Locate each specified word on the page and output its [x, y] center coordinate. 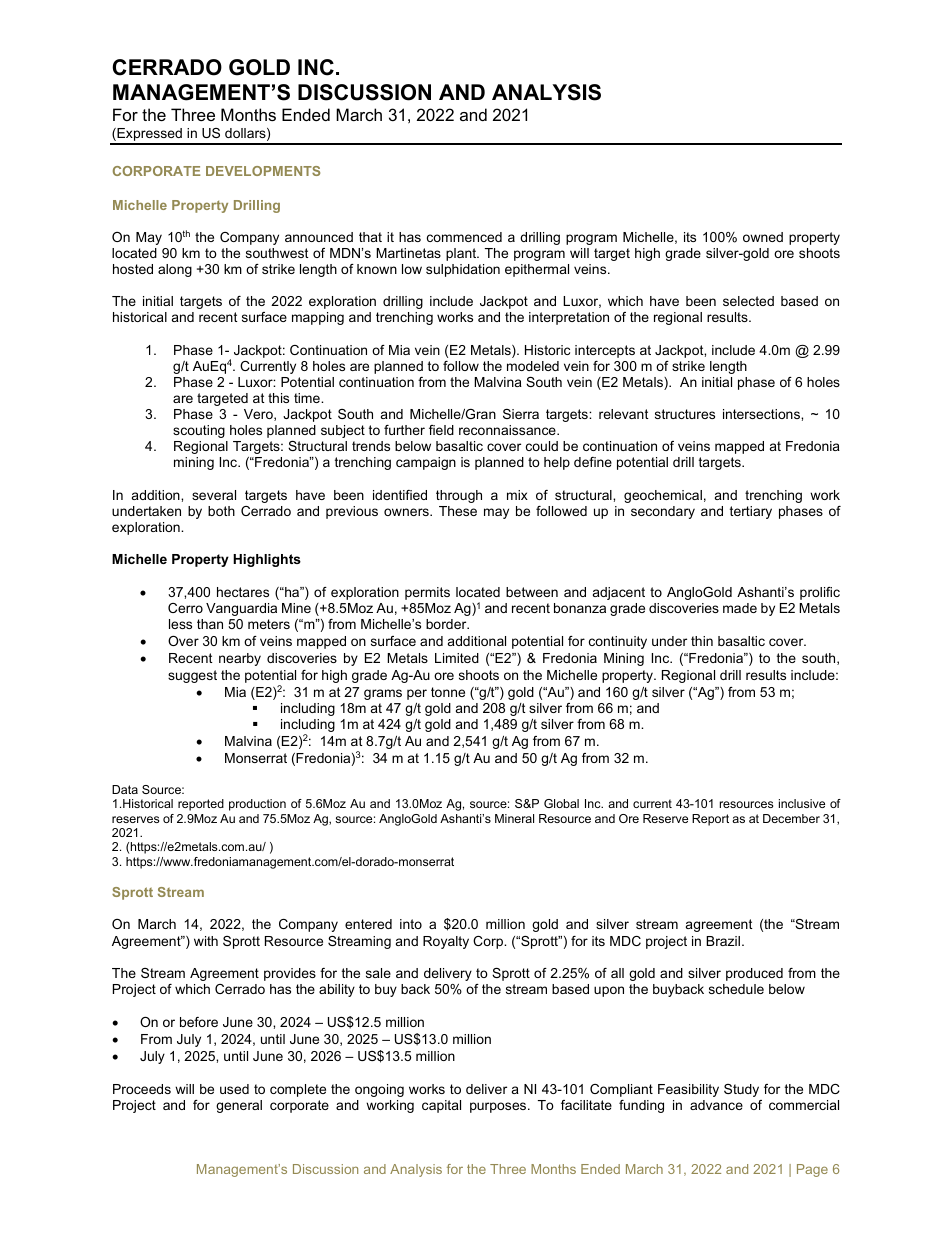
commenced [464, 237]
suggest [192, 676]
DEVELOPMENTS [263, 171]
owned [763, 237]
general [239, 1106]
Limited [457, 658]
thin [702, 641]
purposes [499, 1107]
